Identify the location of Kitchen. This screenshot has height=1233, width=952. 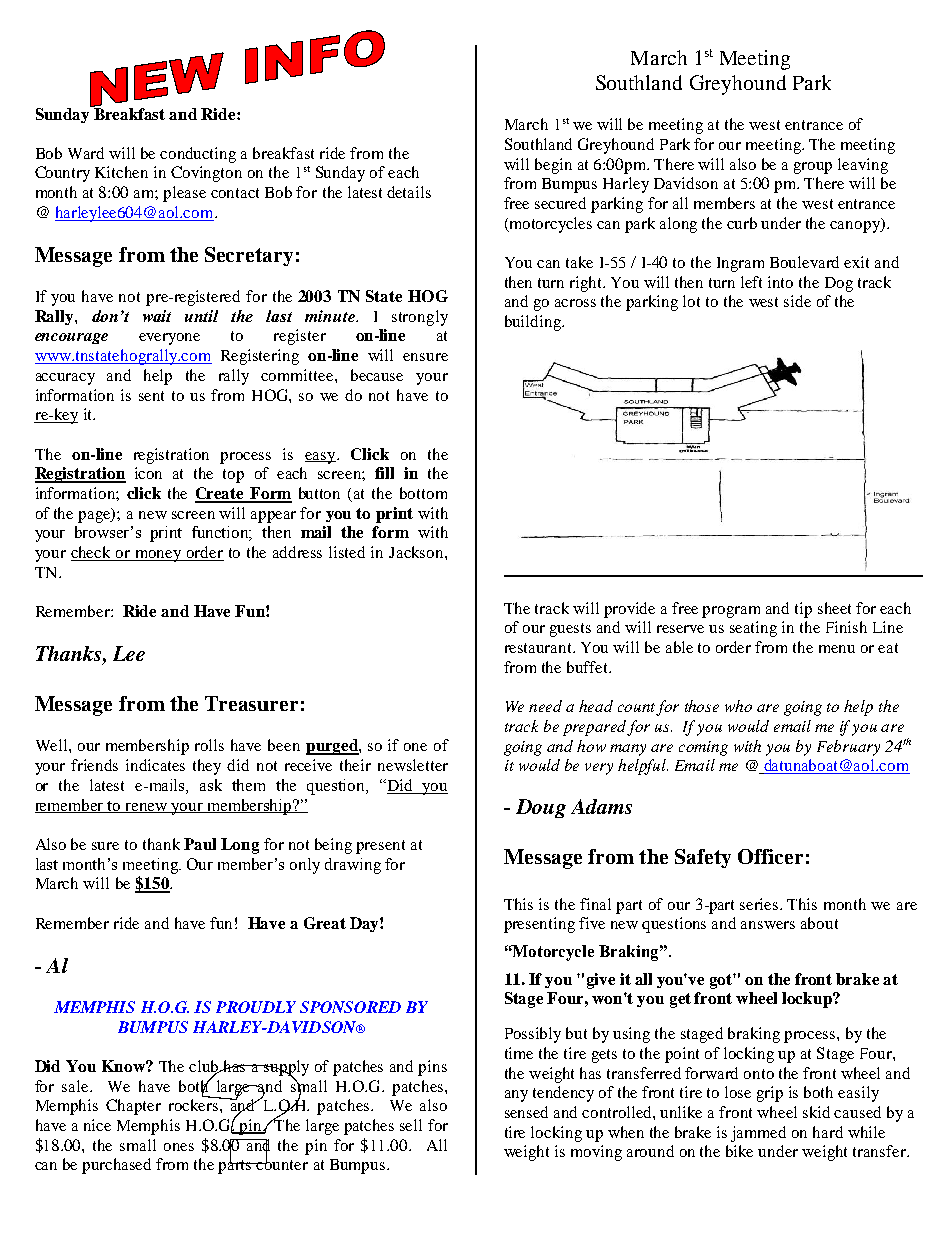
(121, 172).
